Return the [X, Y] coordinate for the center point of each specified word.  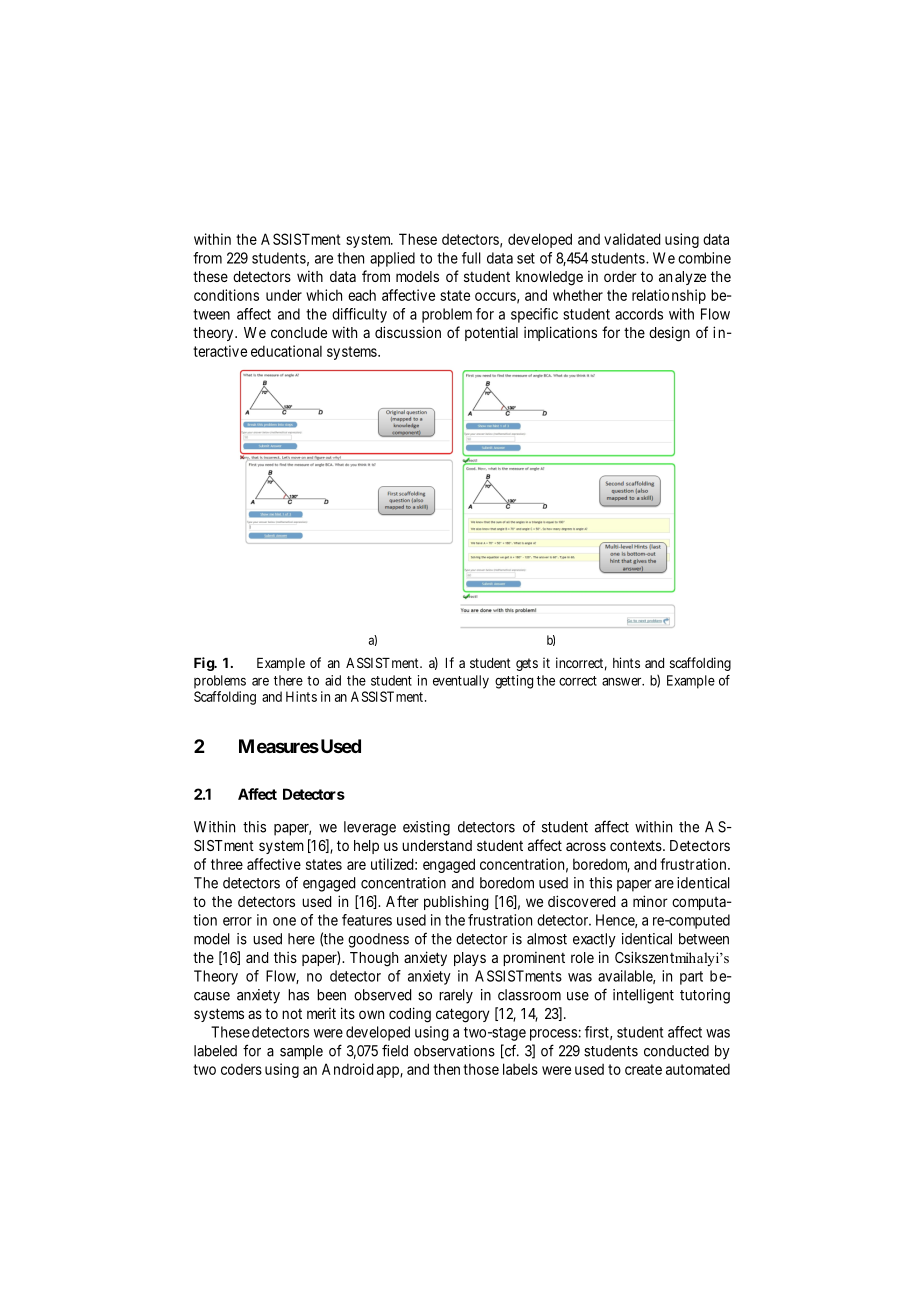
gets [527, 664]
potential [491, 333]
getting [514, 682]
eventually [461, 682]
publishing [456, 903]
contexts [636, 845]
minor [650, 901]
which [324, 295]
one [284, 921]
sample [301, 1052]
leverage [370, 828]
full [471, 258]
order [620, 276]
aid [333, 680]
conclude [299, 332]
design [669, 334]
